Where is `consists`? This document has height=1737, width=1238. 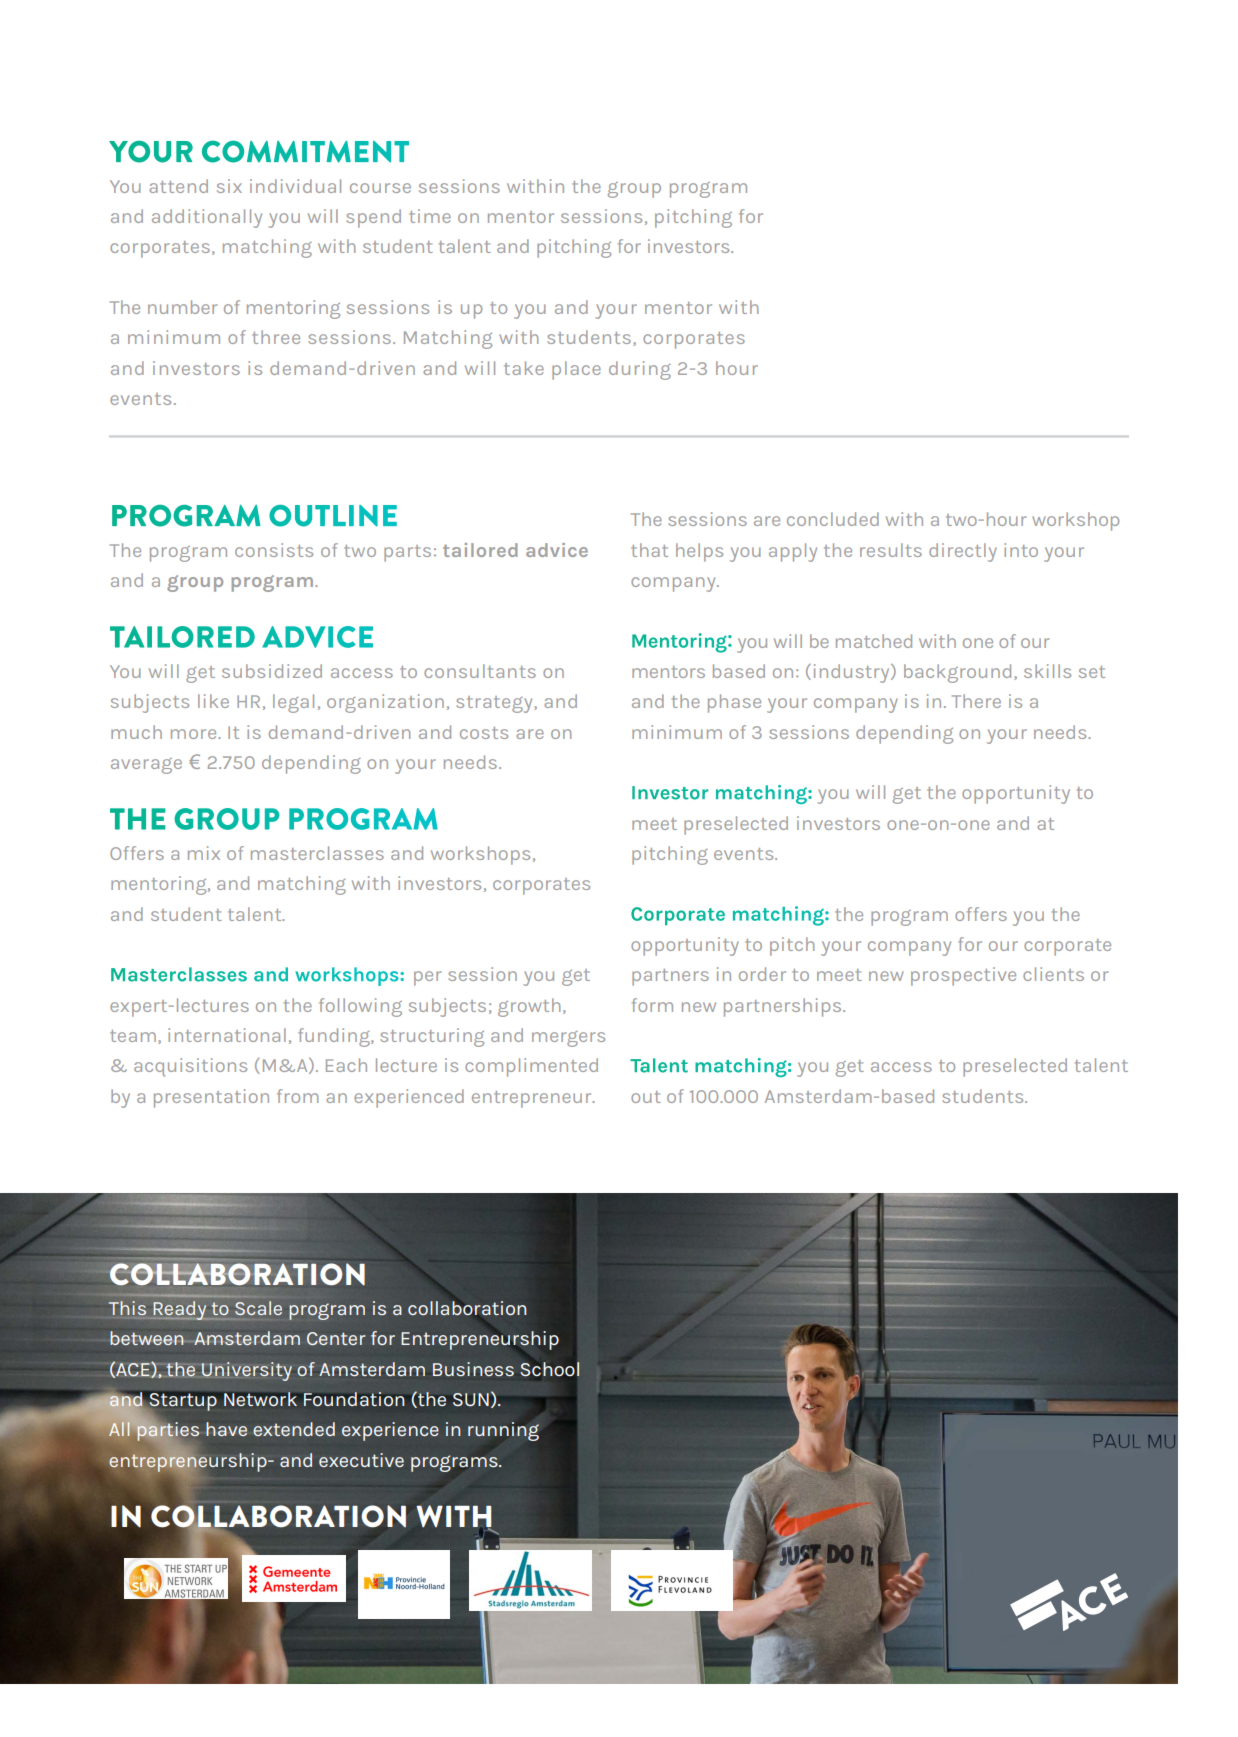 consists is located at coordinates (274, 550).
